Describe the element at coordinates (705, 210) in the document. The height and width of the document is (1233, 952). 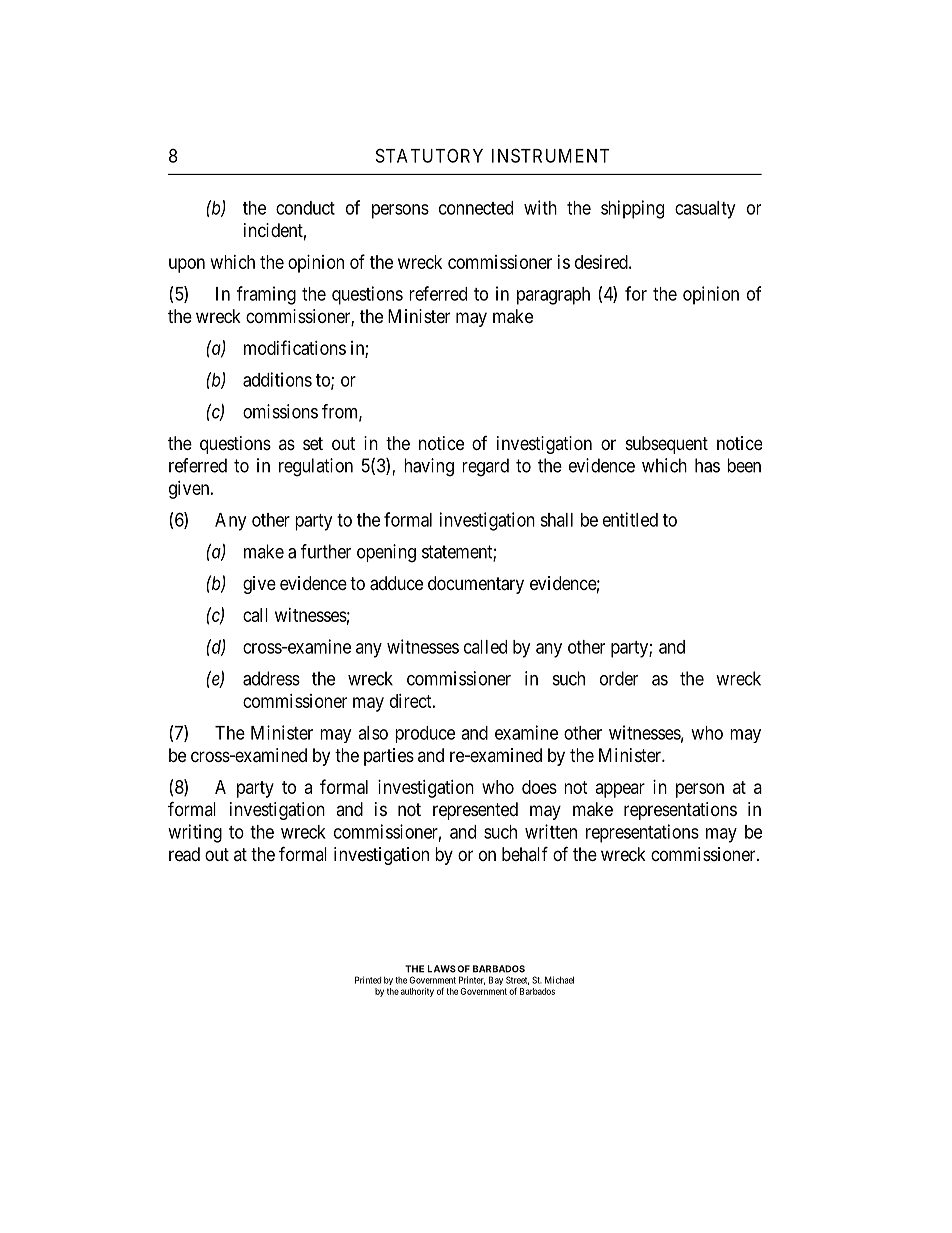
I see `casualty` at that location.
